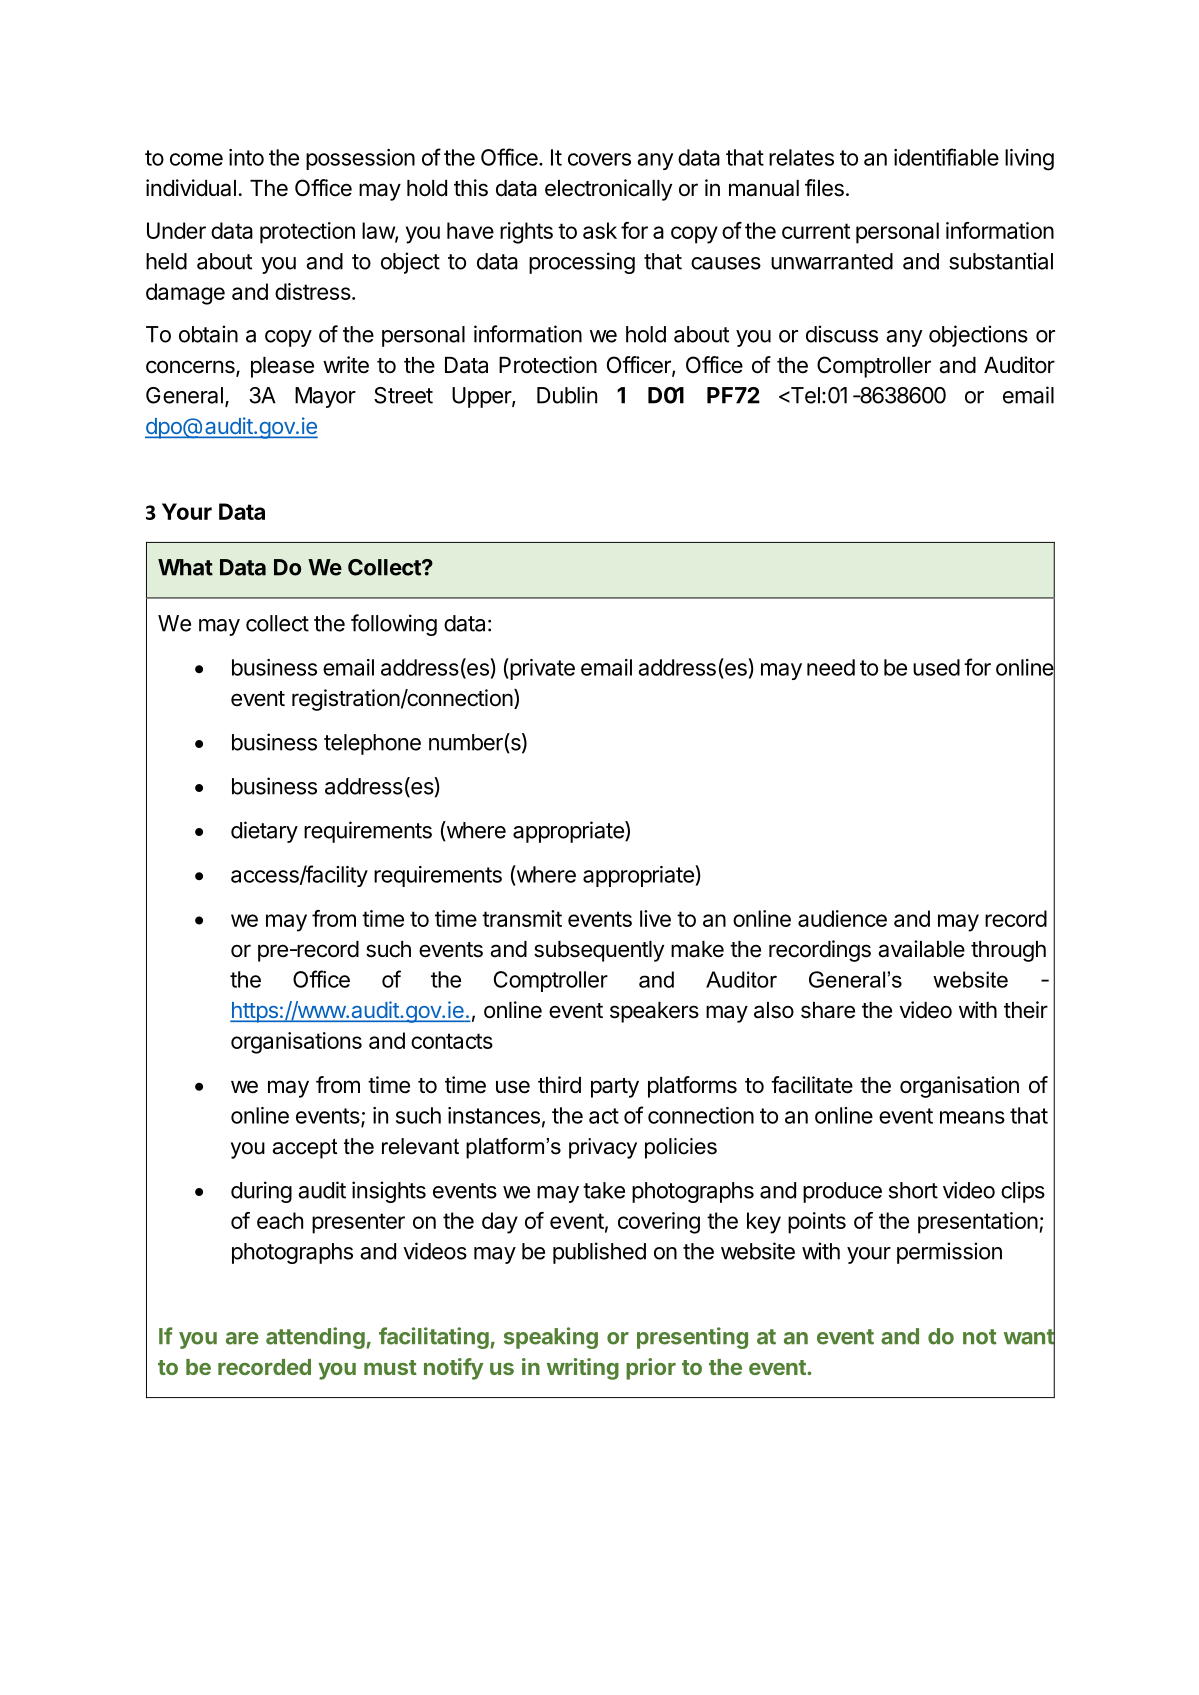  Describe the element at coordinates (946, 157) in the screenshot. I see `identifiable` at that location.
